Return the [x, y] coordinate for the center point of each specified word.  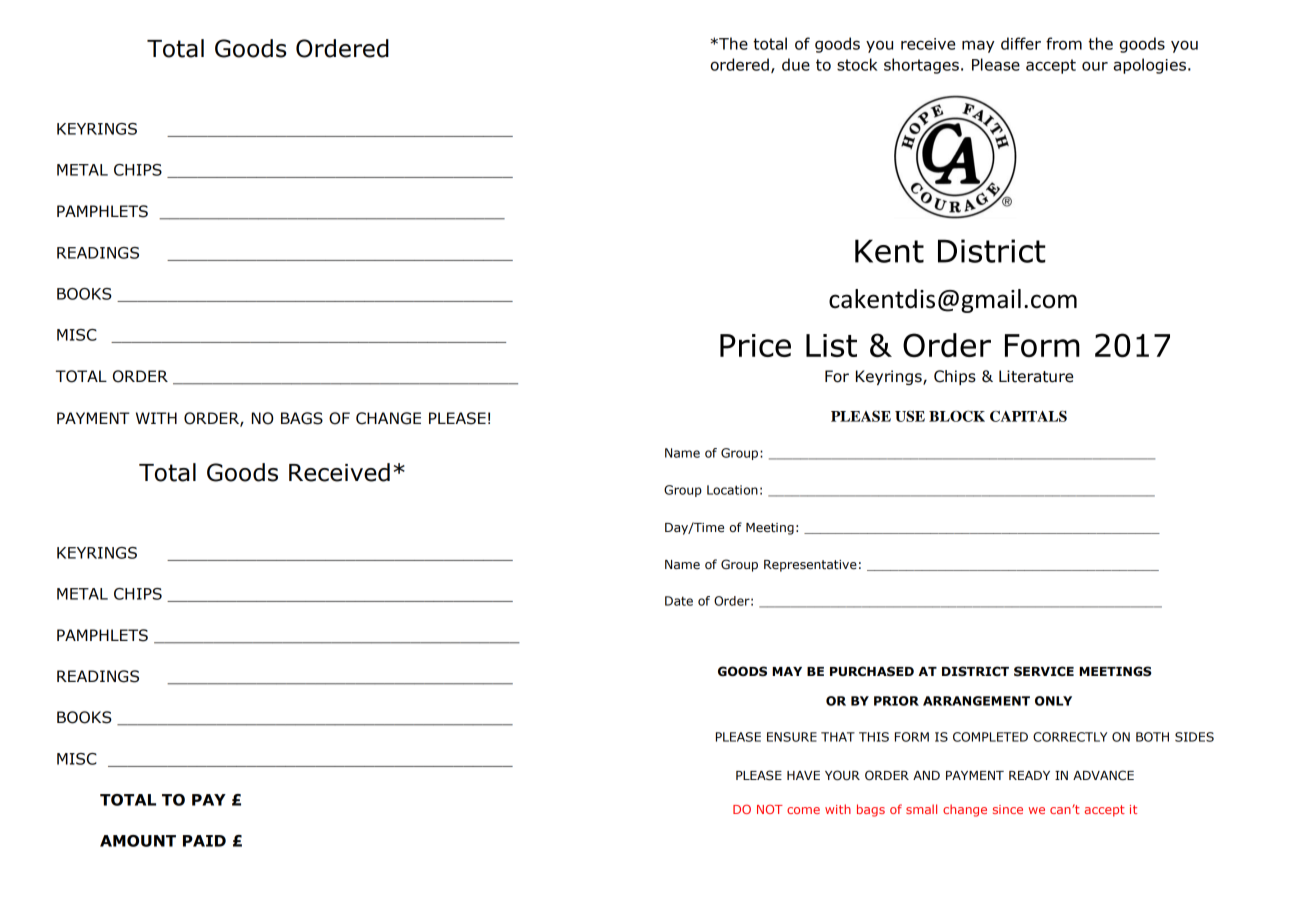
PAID [204, 841]
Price [755, 345]
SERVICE [1044, 671]
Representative [810, 566]
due [796, 64]
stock [857, 64]
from [1064, 43]
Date [679, 601]
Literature [1036, 376]
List [831, 345]
